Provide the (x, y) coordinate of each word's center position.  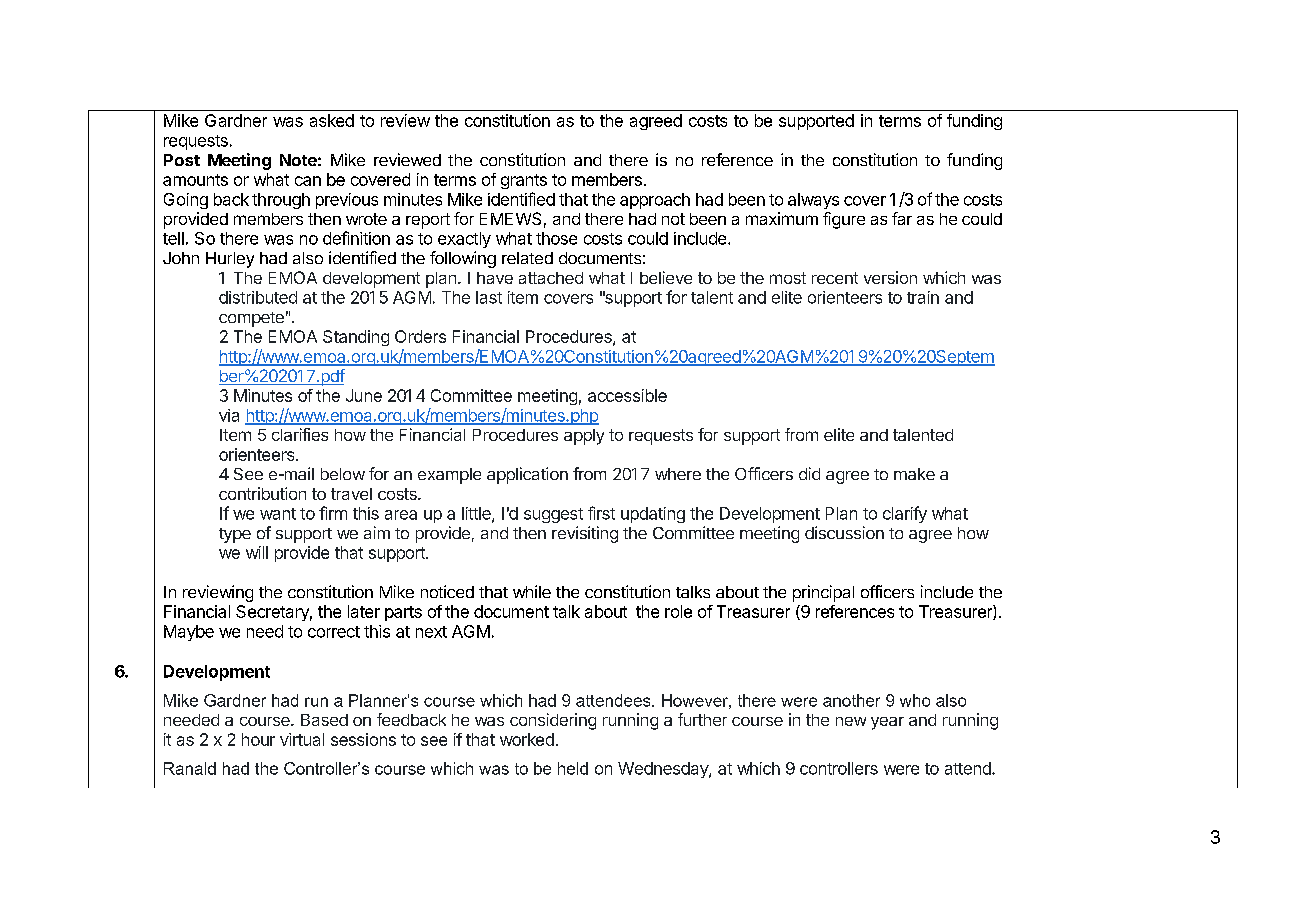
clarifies (300, 434)
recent (835, 278)
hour (258, 739)
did (809, 473)
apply (584, 437)
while (532, 591)
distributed (258, 297)
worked (527, 739)
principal (823, 593)
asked (332, 120)
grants (524, 181)
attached (551, 278)
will (257, 552)
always (813, 201)
